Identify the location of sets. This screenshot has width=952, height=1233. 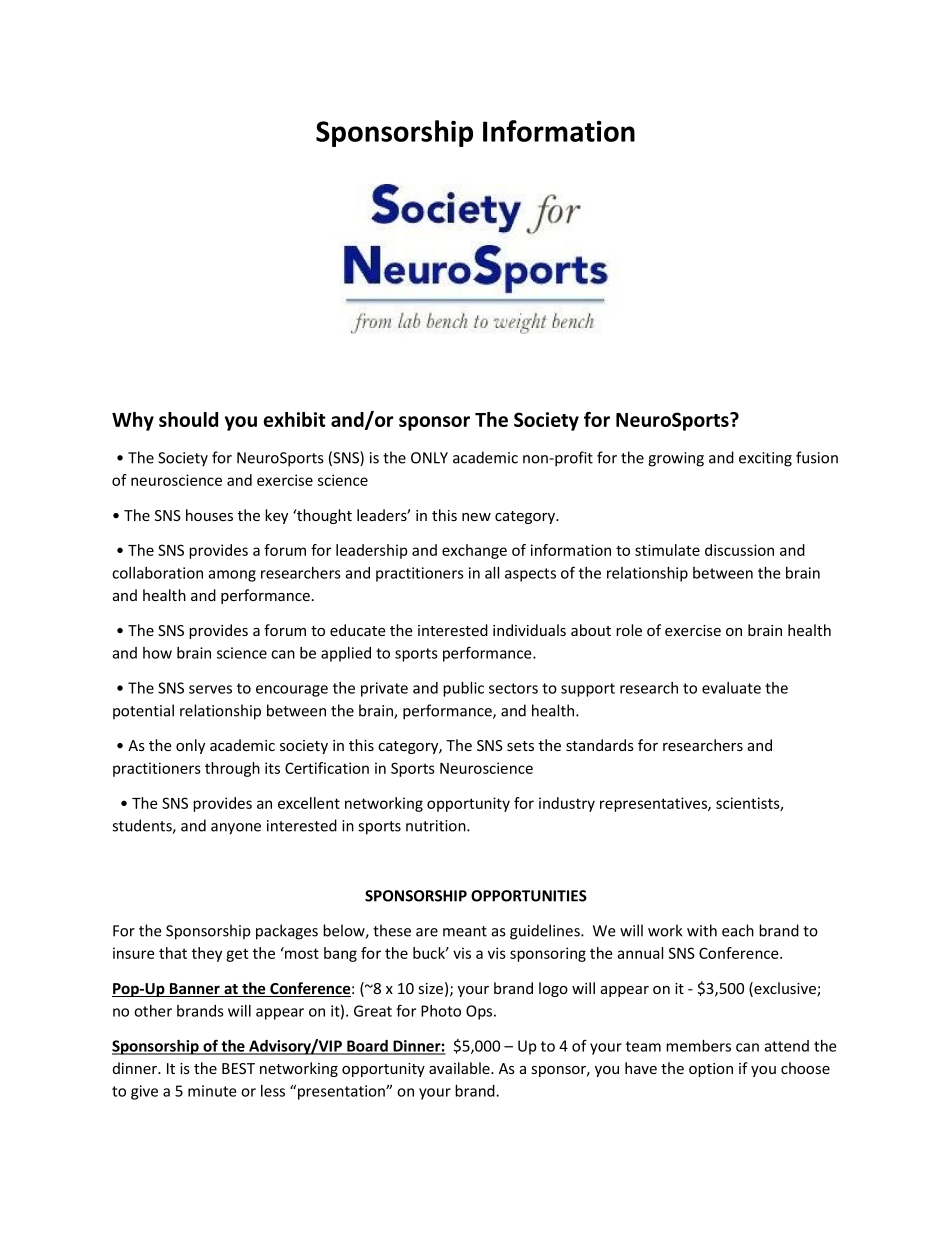
(520, 746).
